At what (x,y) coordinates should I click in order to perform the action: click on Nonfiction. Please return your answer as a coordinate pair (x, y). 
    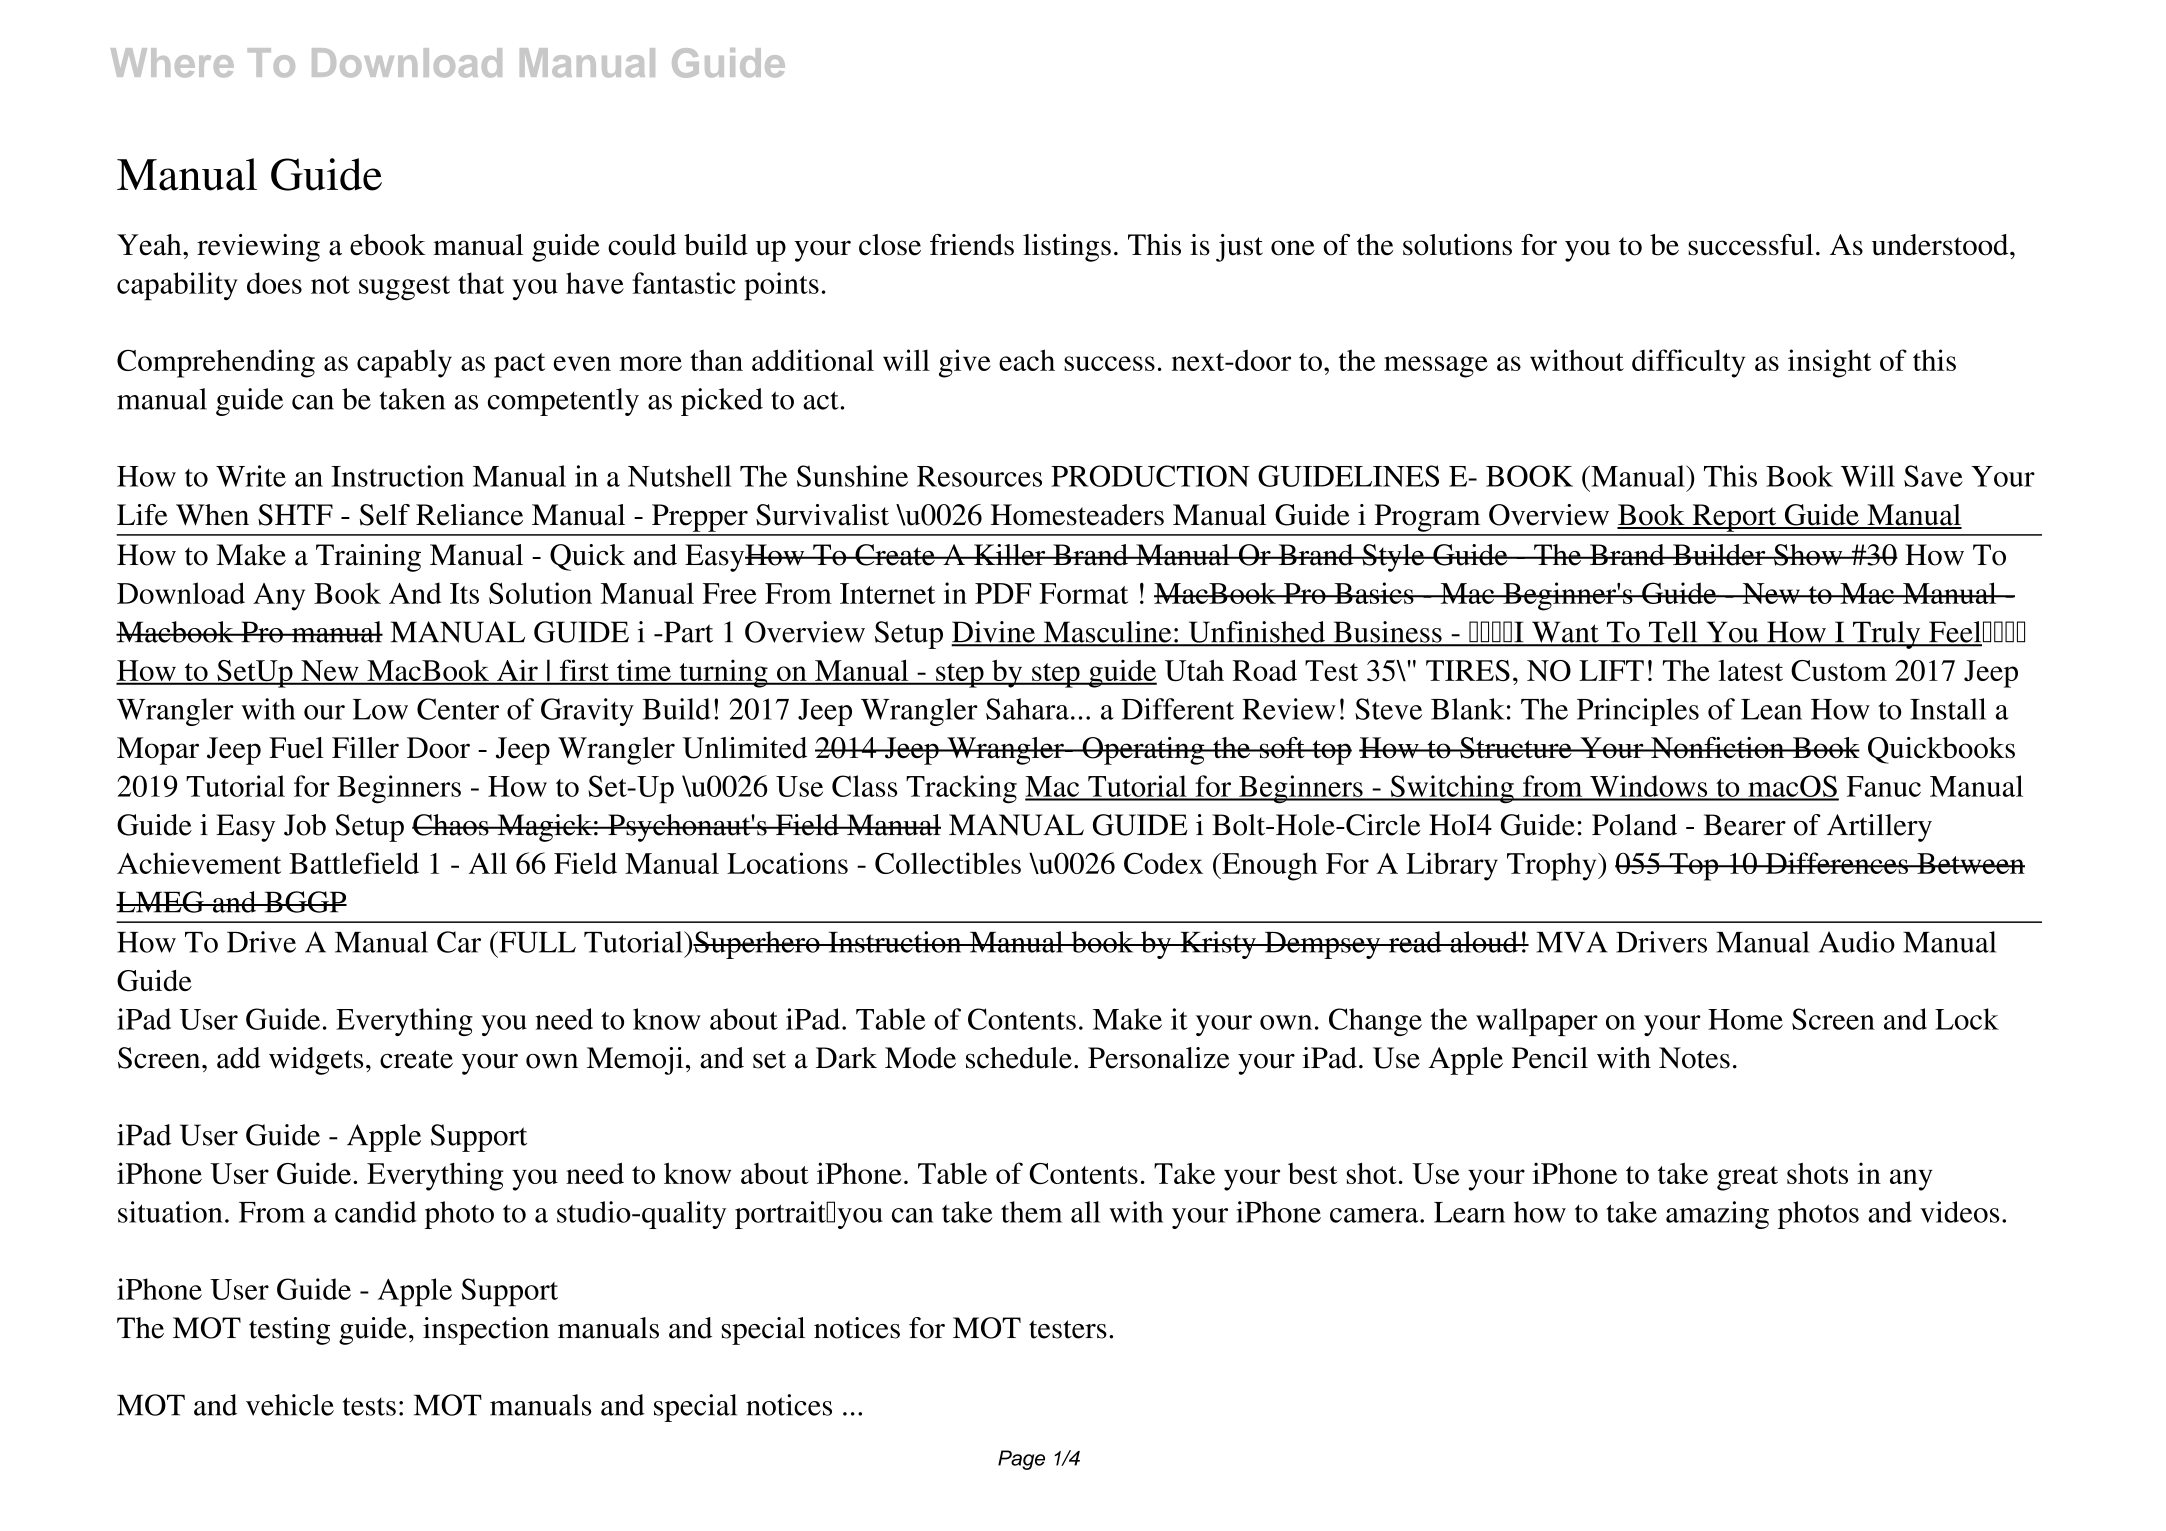
    Looking at the image, I should click on (1718, 748).
